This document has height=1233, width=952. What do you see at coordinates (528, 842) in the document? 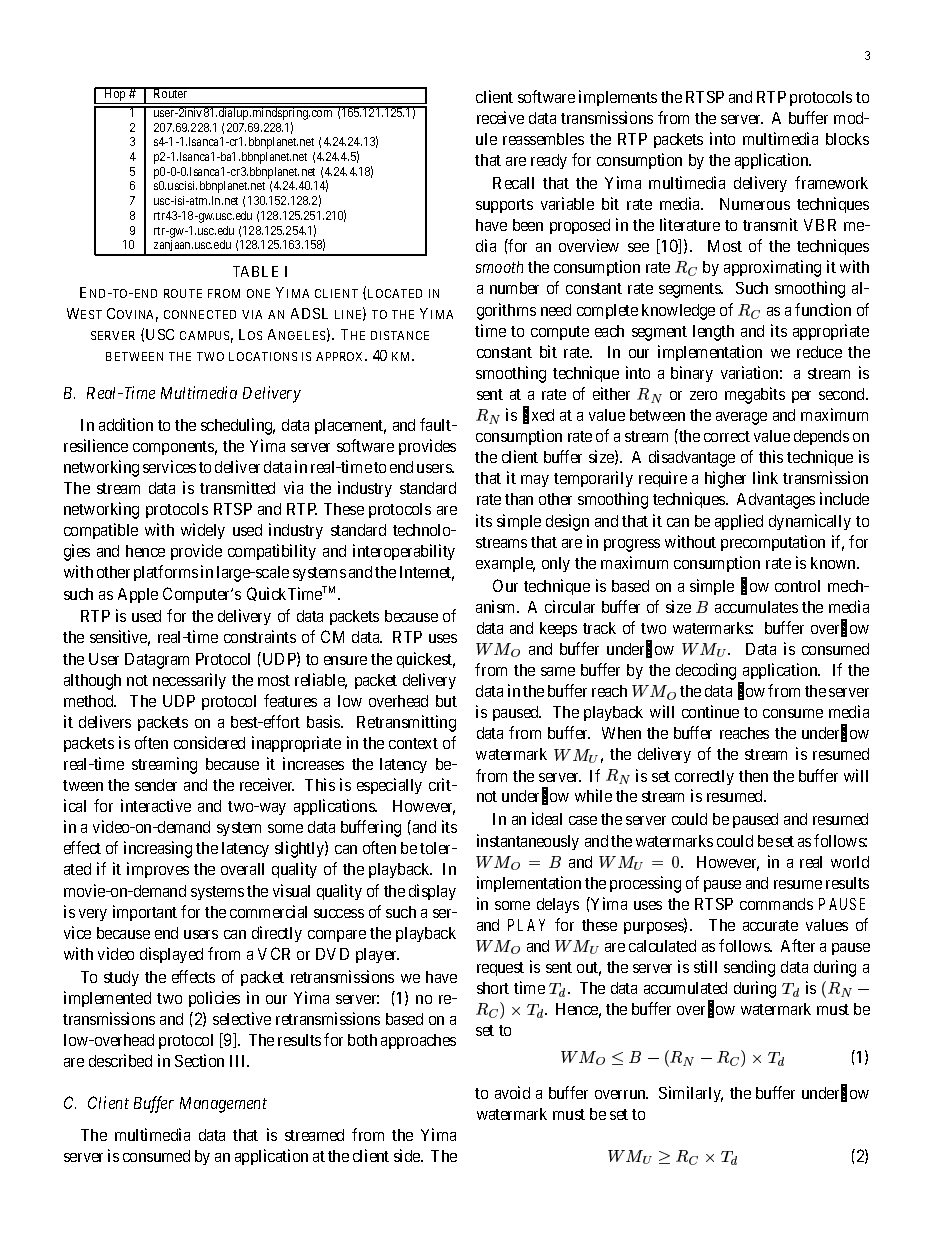
I see `instantaneously` at bounding box center [528, 842].
